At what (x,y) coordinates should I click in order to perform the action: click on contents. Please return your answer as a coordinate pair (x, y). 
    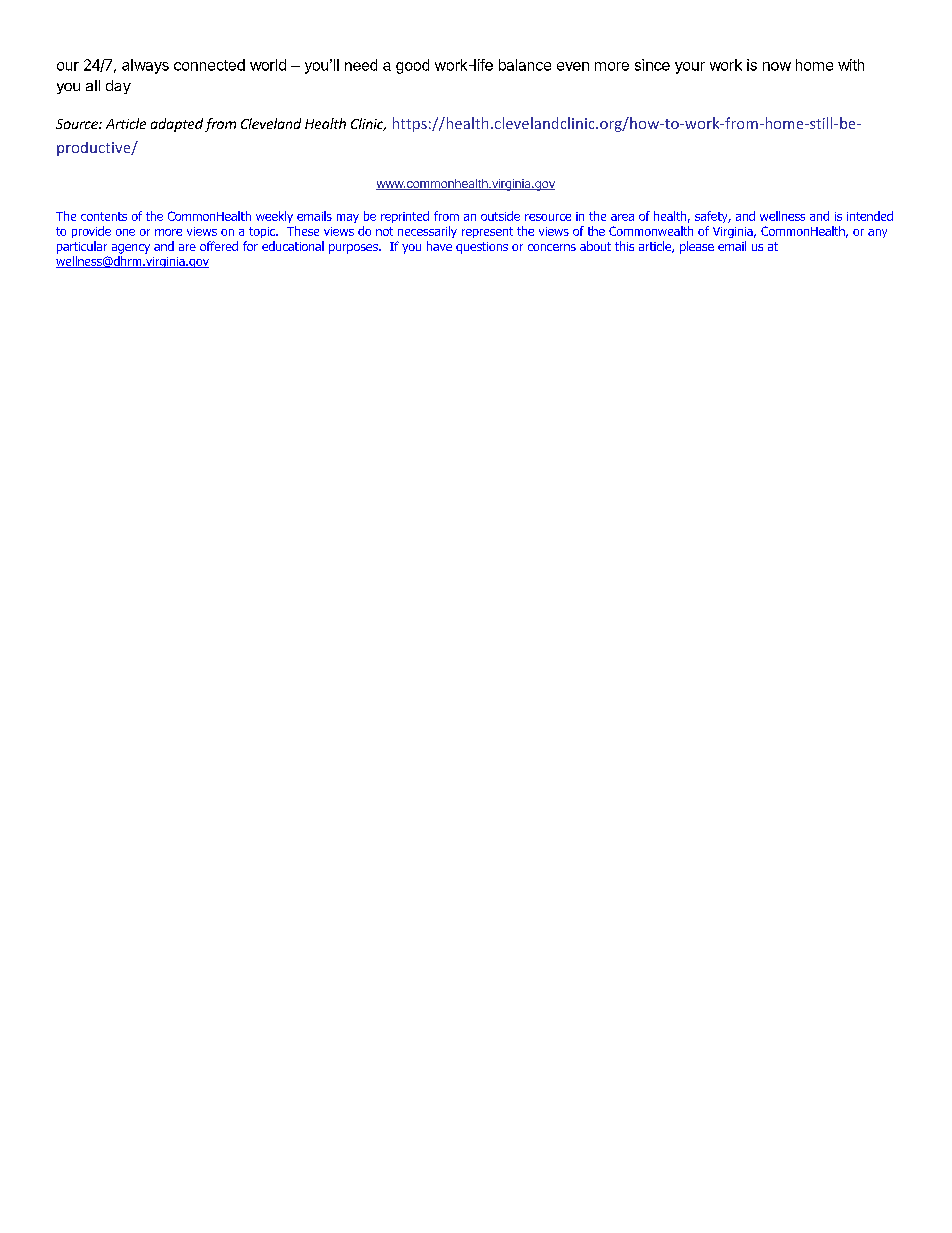
    Looking at the image, I should click on (104, 216).
